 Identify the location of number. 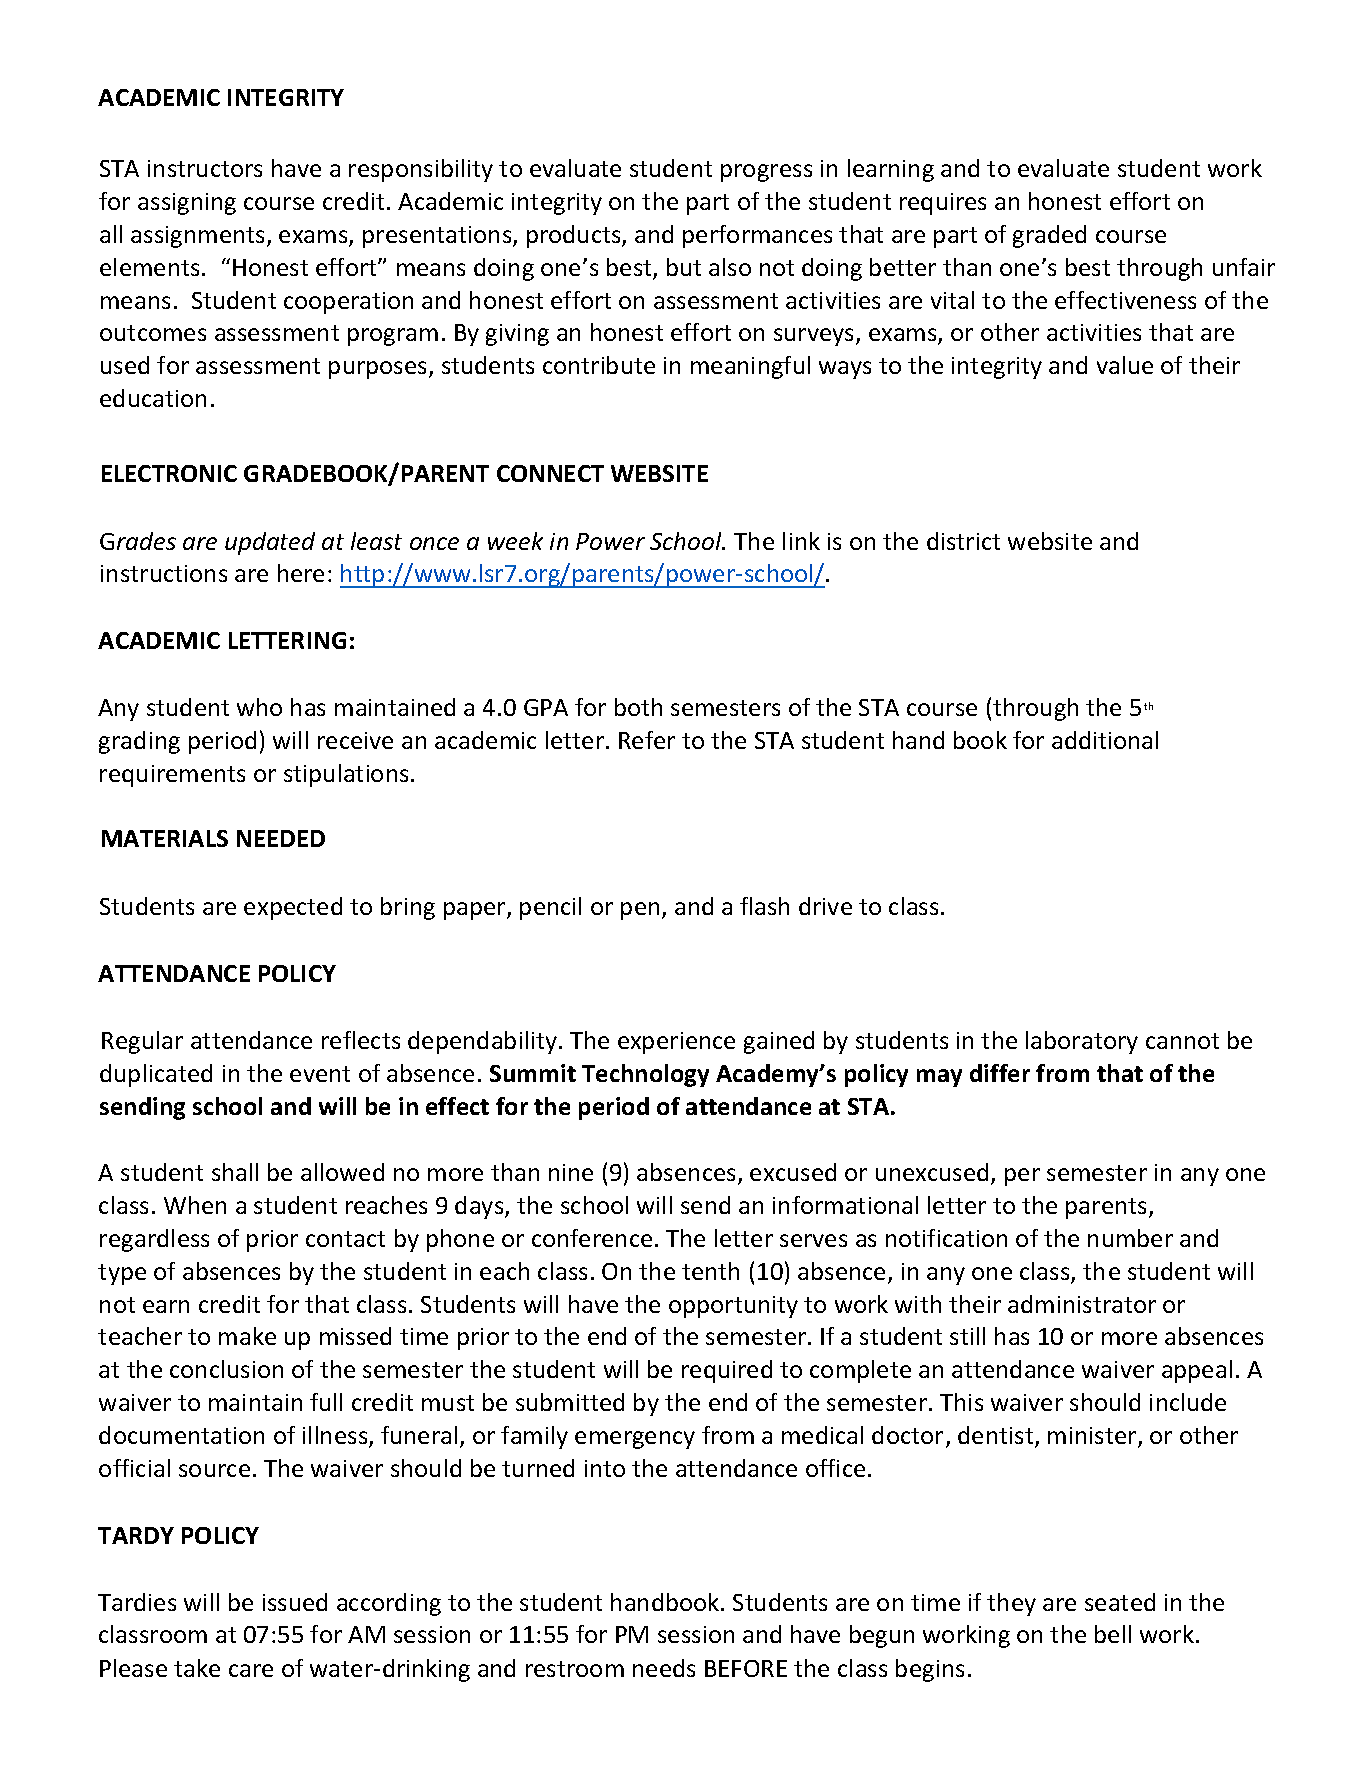
(1130, 1238).
